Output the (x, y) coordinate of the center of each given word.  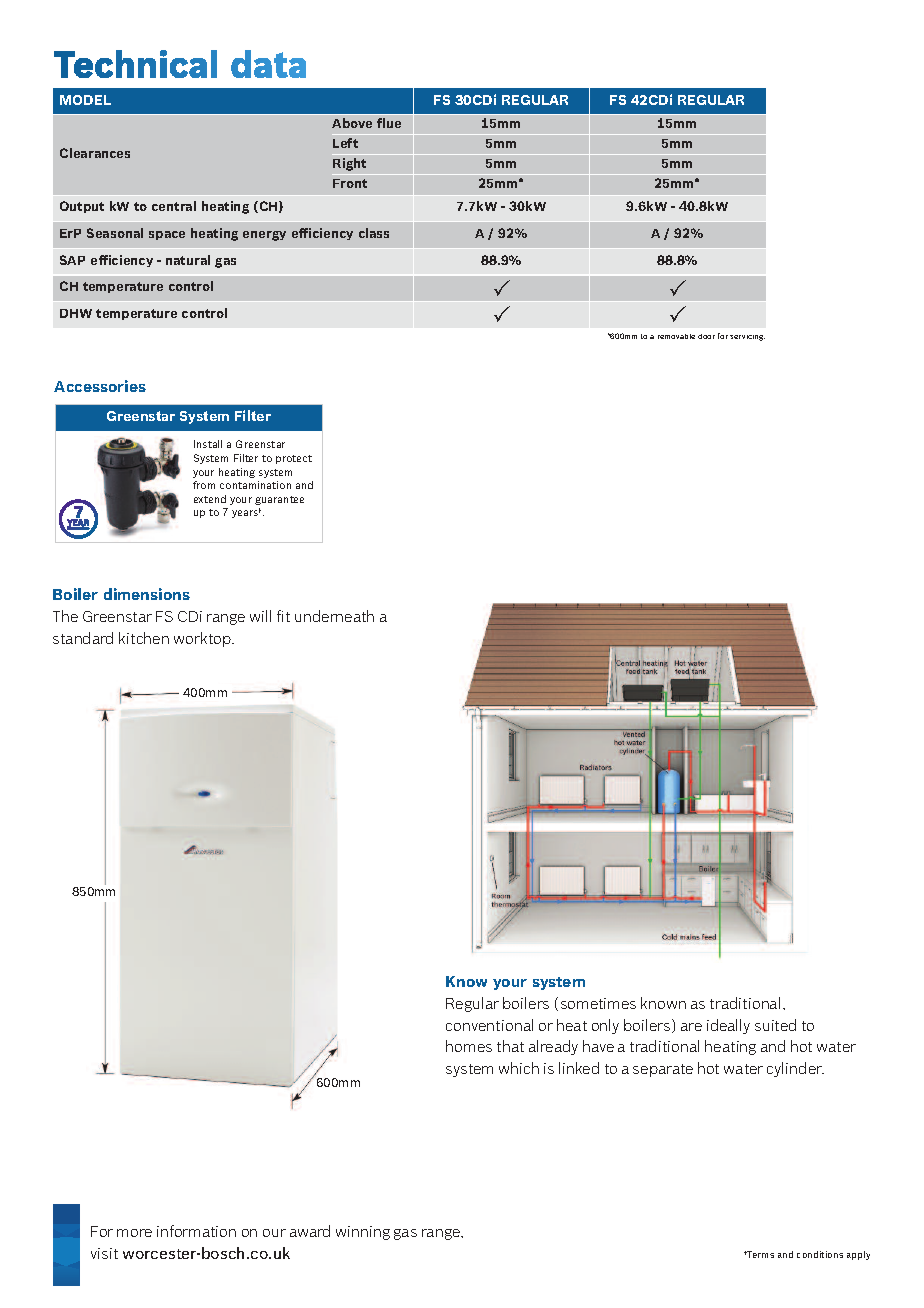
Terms (760, 1254)
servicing (747, 338)
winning (363, 1233)
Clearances (95, 153)
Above (352, 123)
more (134, 1233)
